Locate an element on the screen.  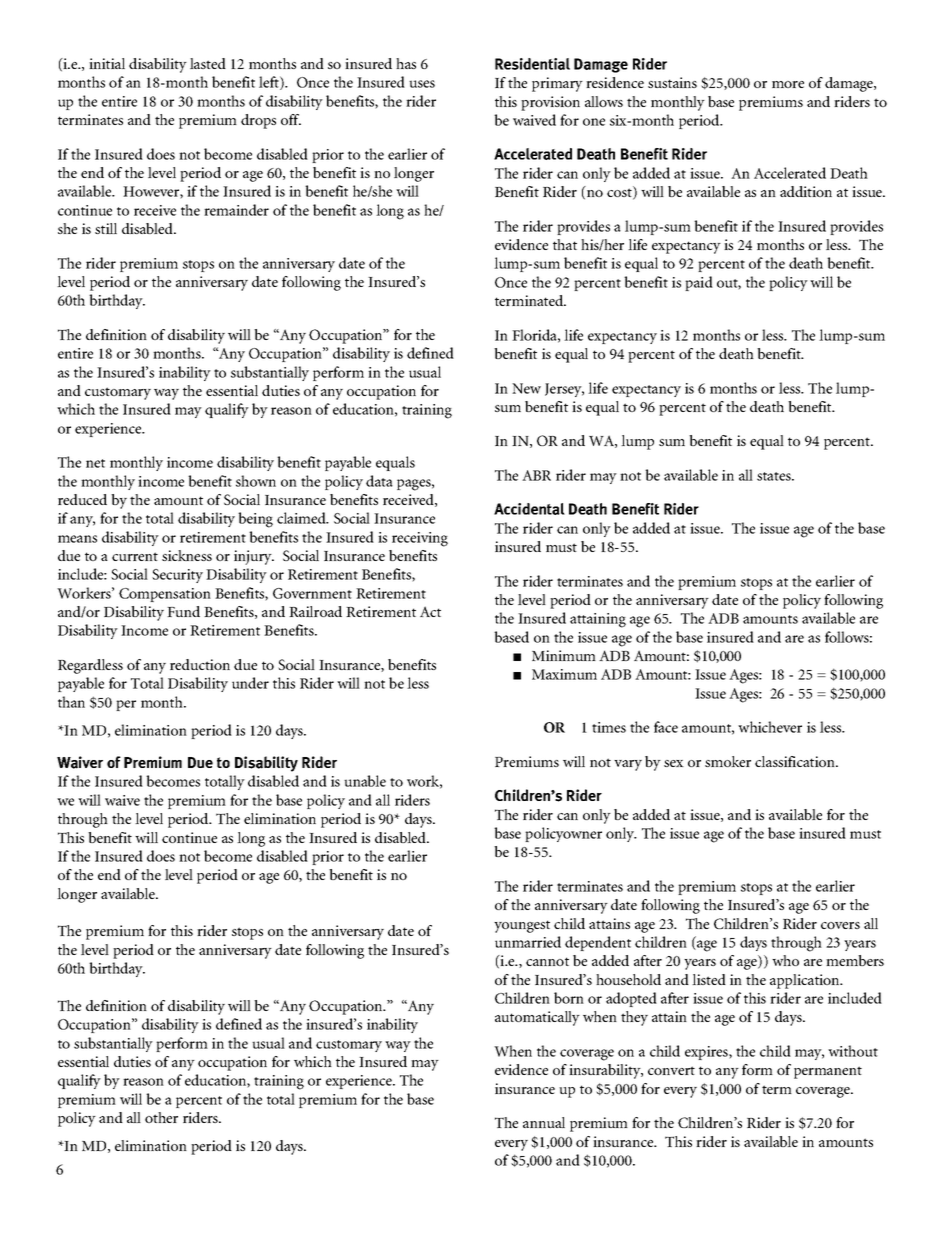
other is located at coordinates (161, 1117).
